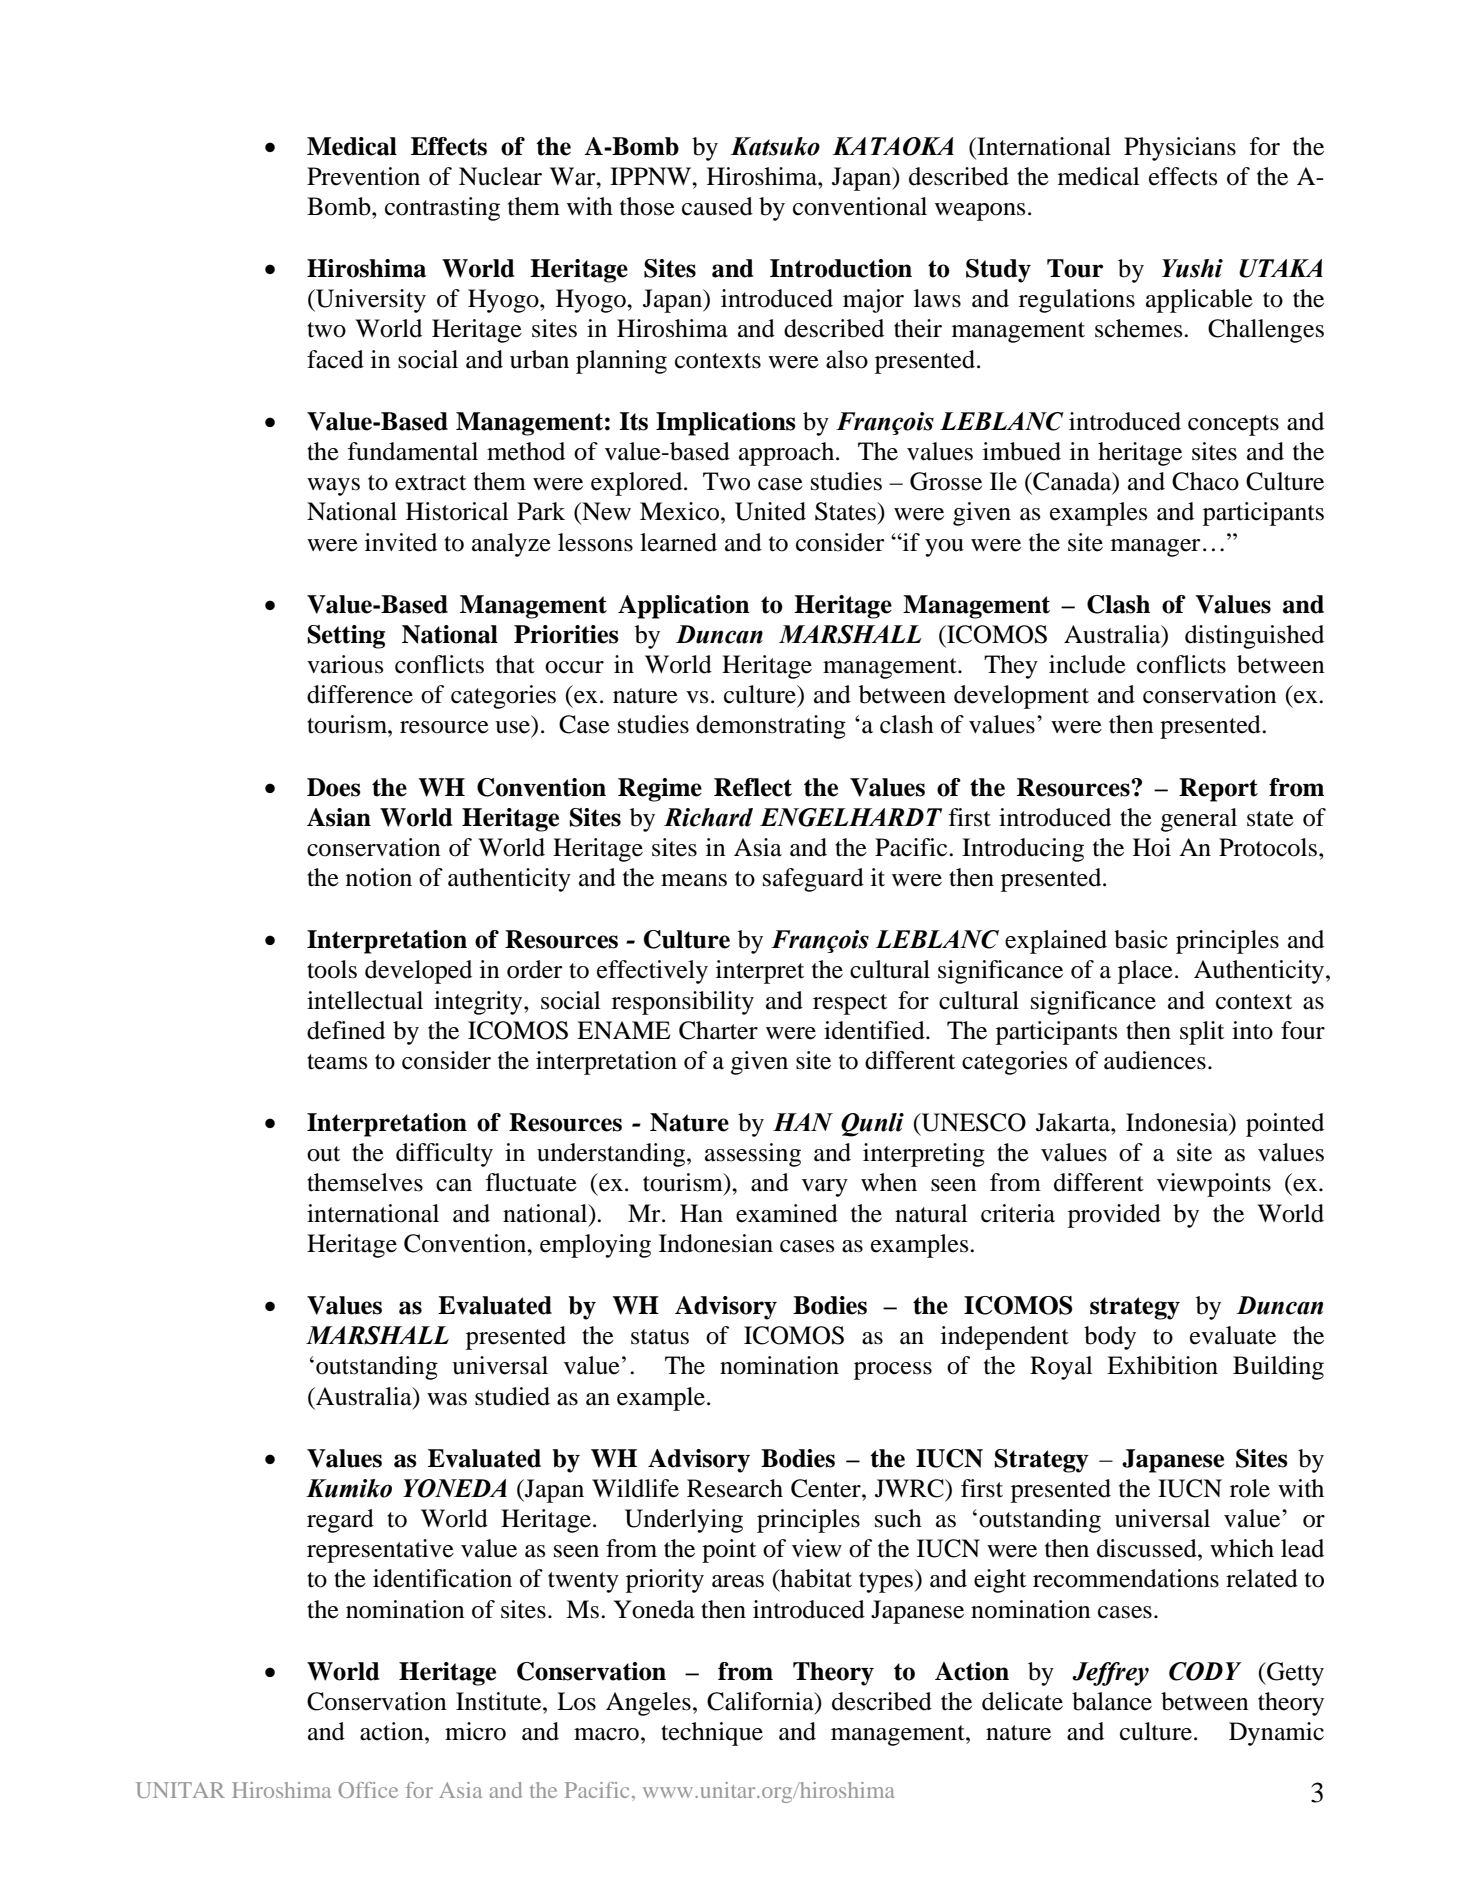 This image has height=1889, width=1460. Describe the element at coordinates (841, 268) in the image. I see `Introduction` at that location.
